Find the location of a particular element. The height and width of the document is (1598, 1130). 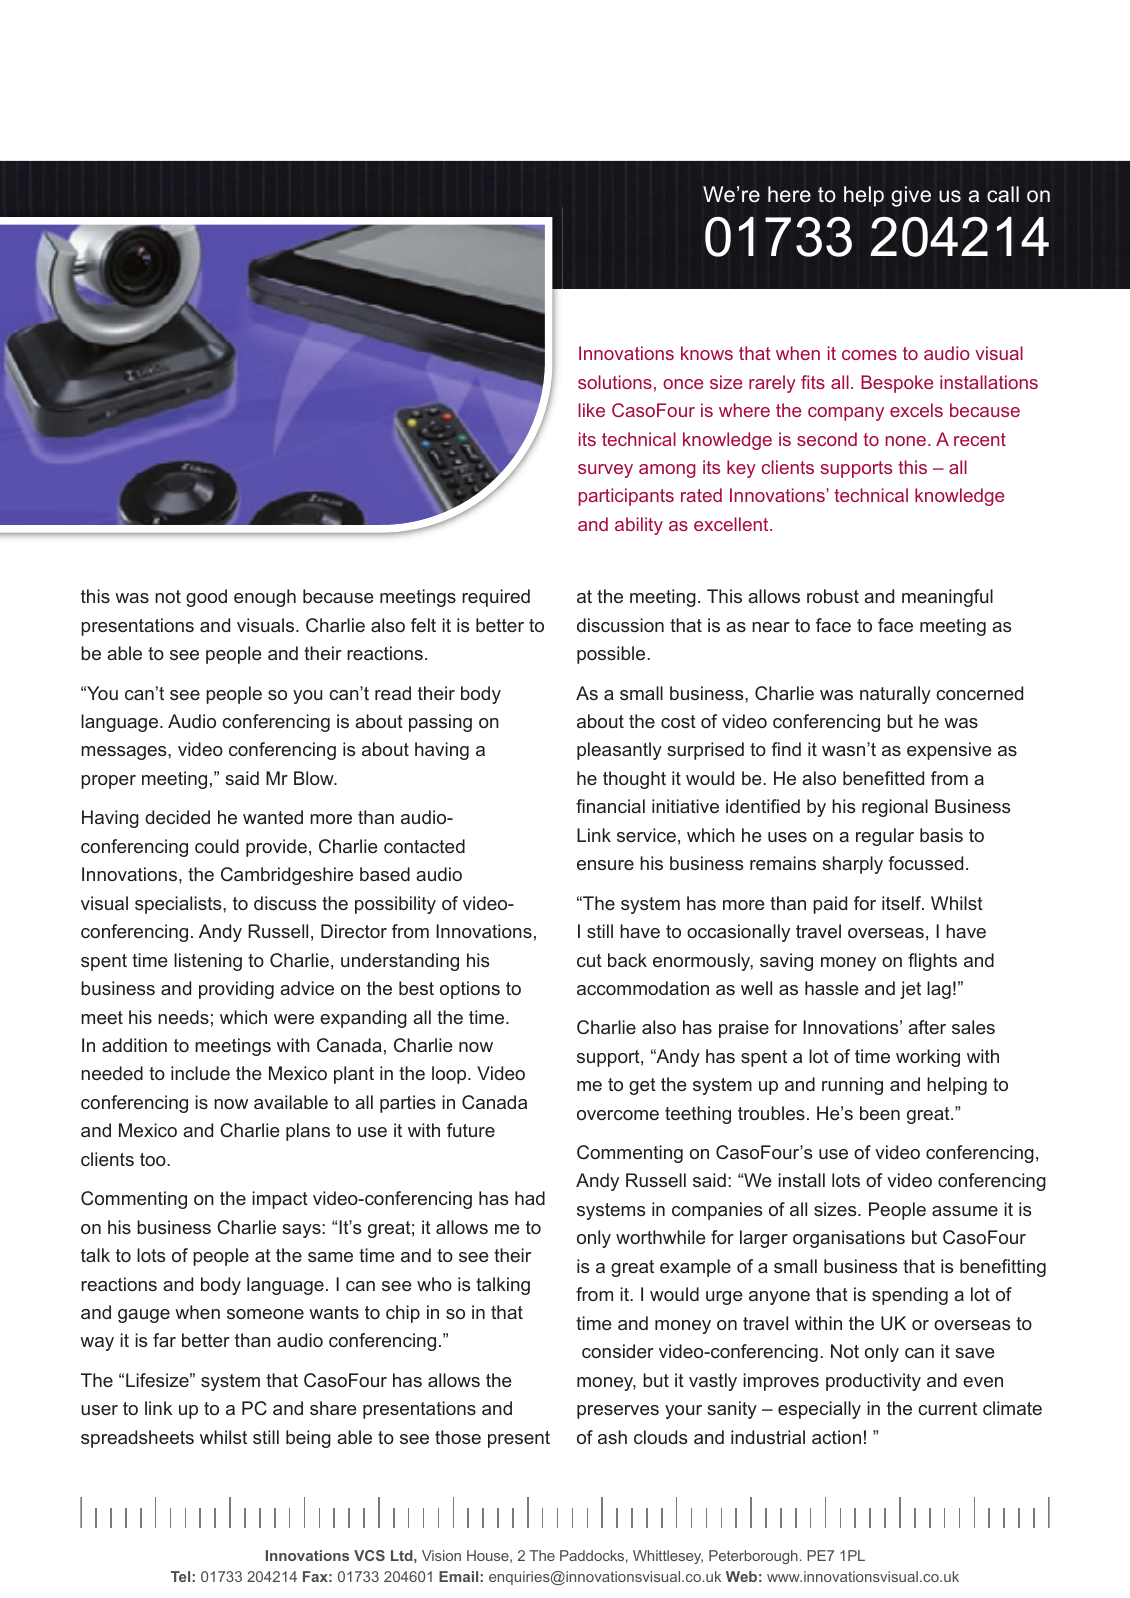

impact is located at coordinates (280, 1200).
